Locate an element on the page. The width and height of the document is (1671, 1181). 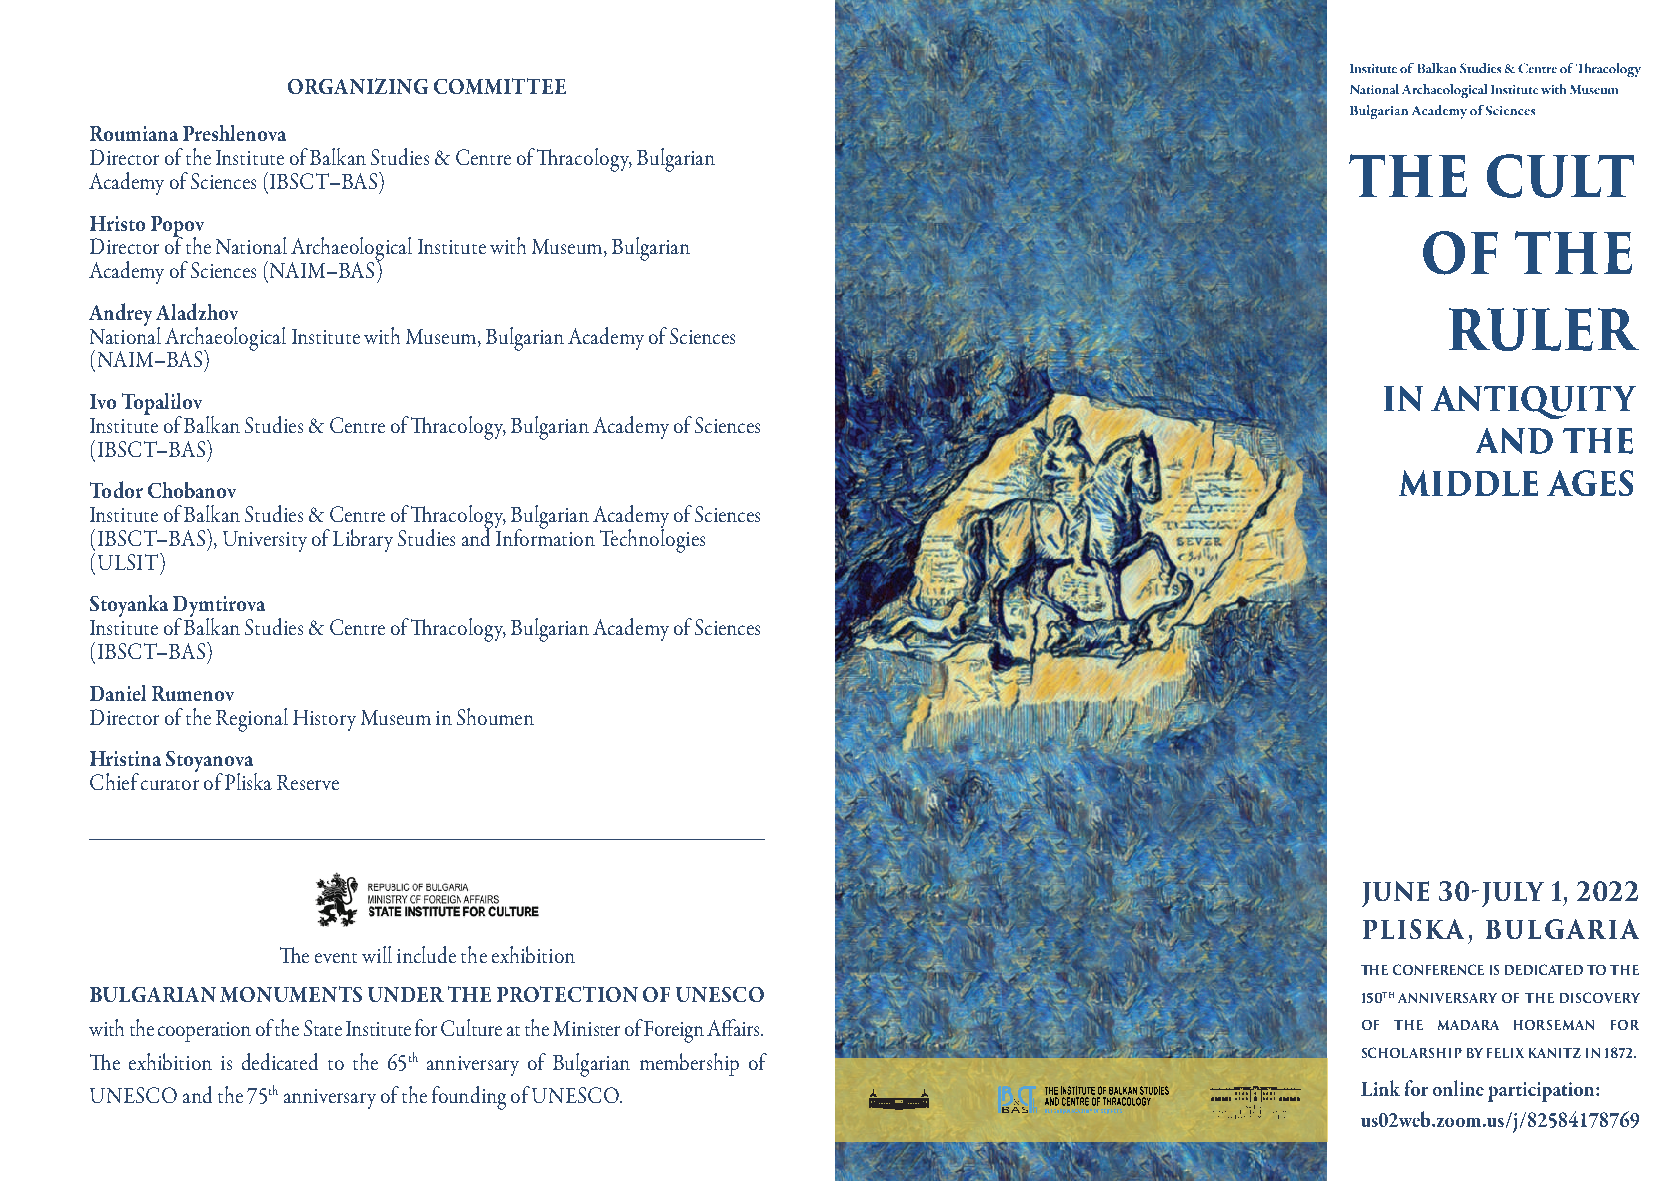
Technologies is located at coordinates (652, 540).
